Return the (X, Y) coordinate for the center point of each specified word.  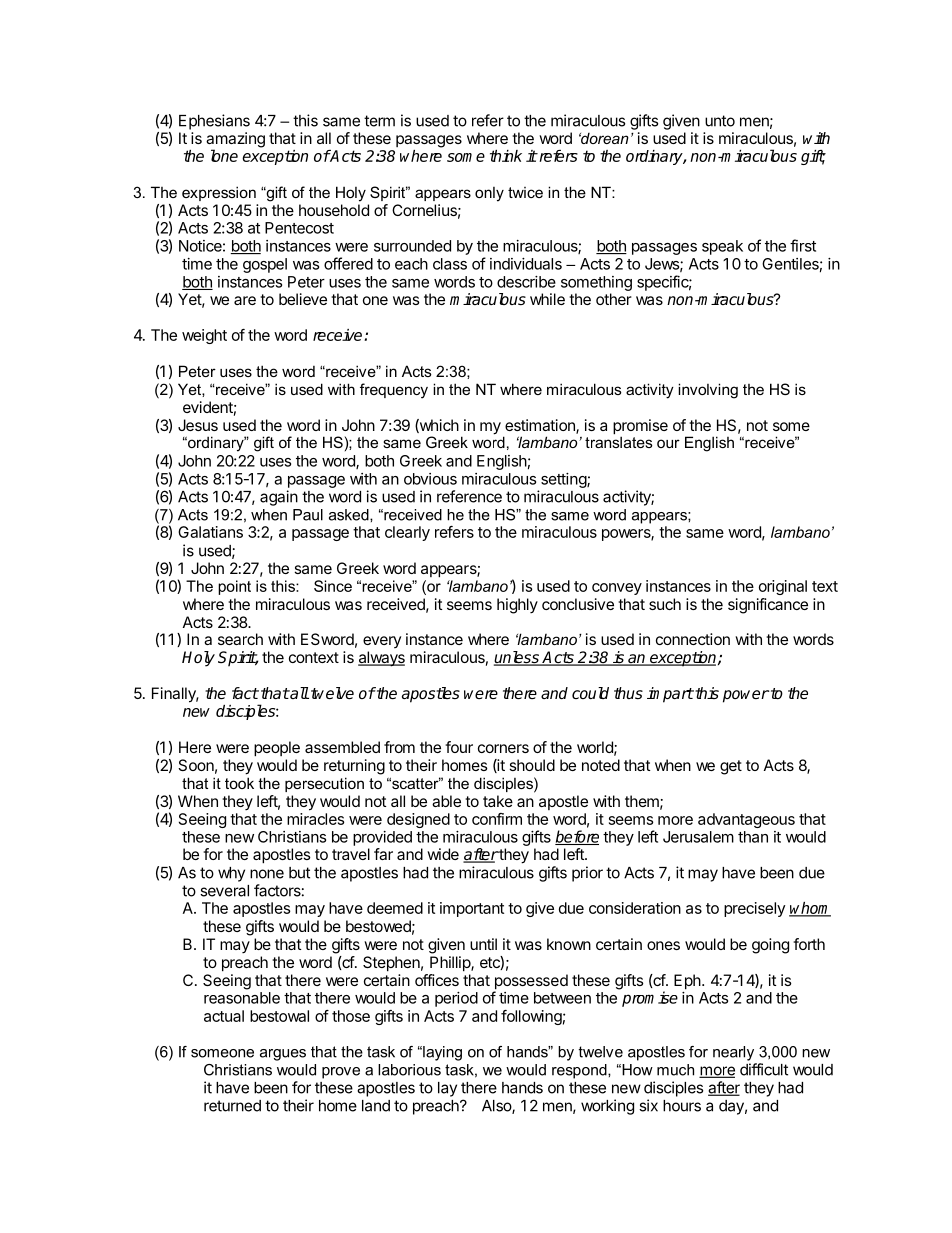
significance (768, 606)
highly (517, 606)
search (240, 639)
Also (497, 1107)
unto (720, 121)
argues (283, 1055)
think (506, 156)
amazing (235, 141)
